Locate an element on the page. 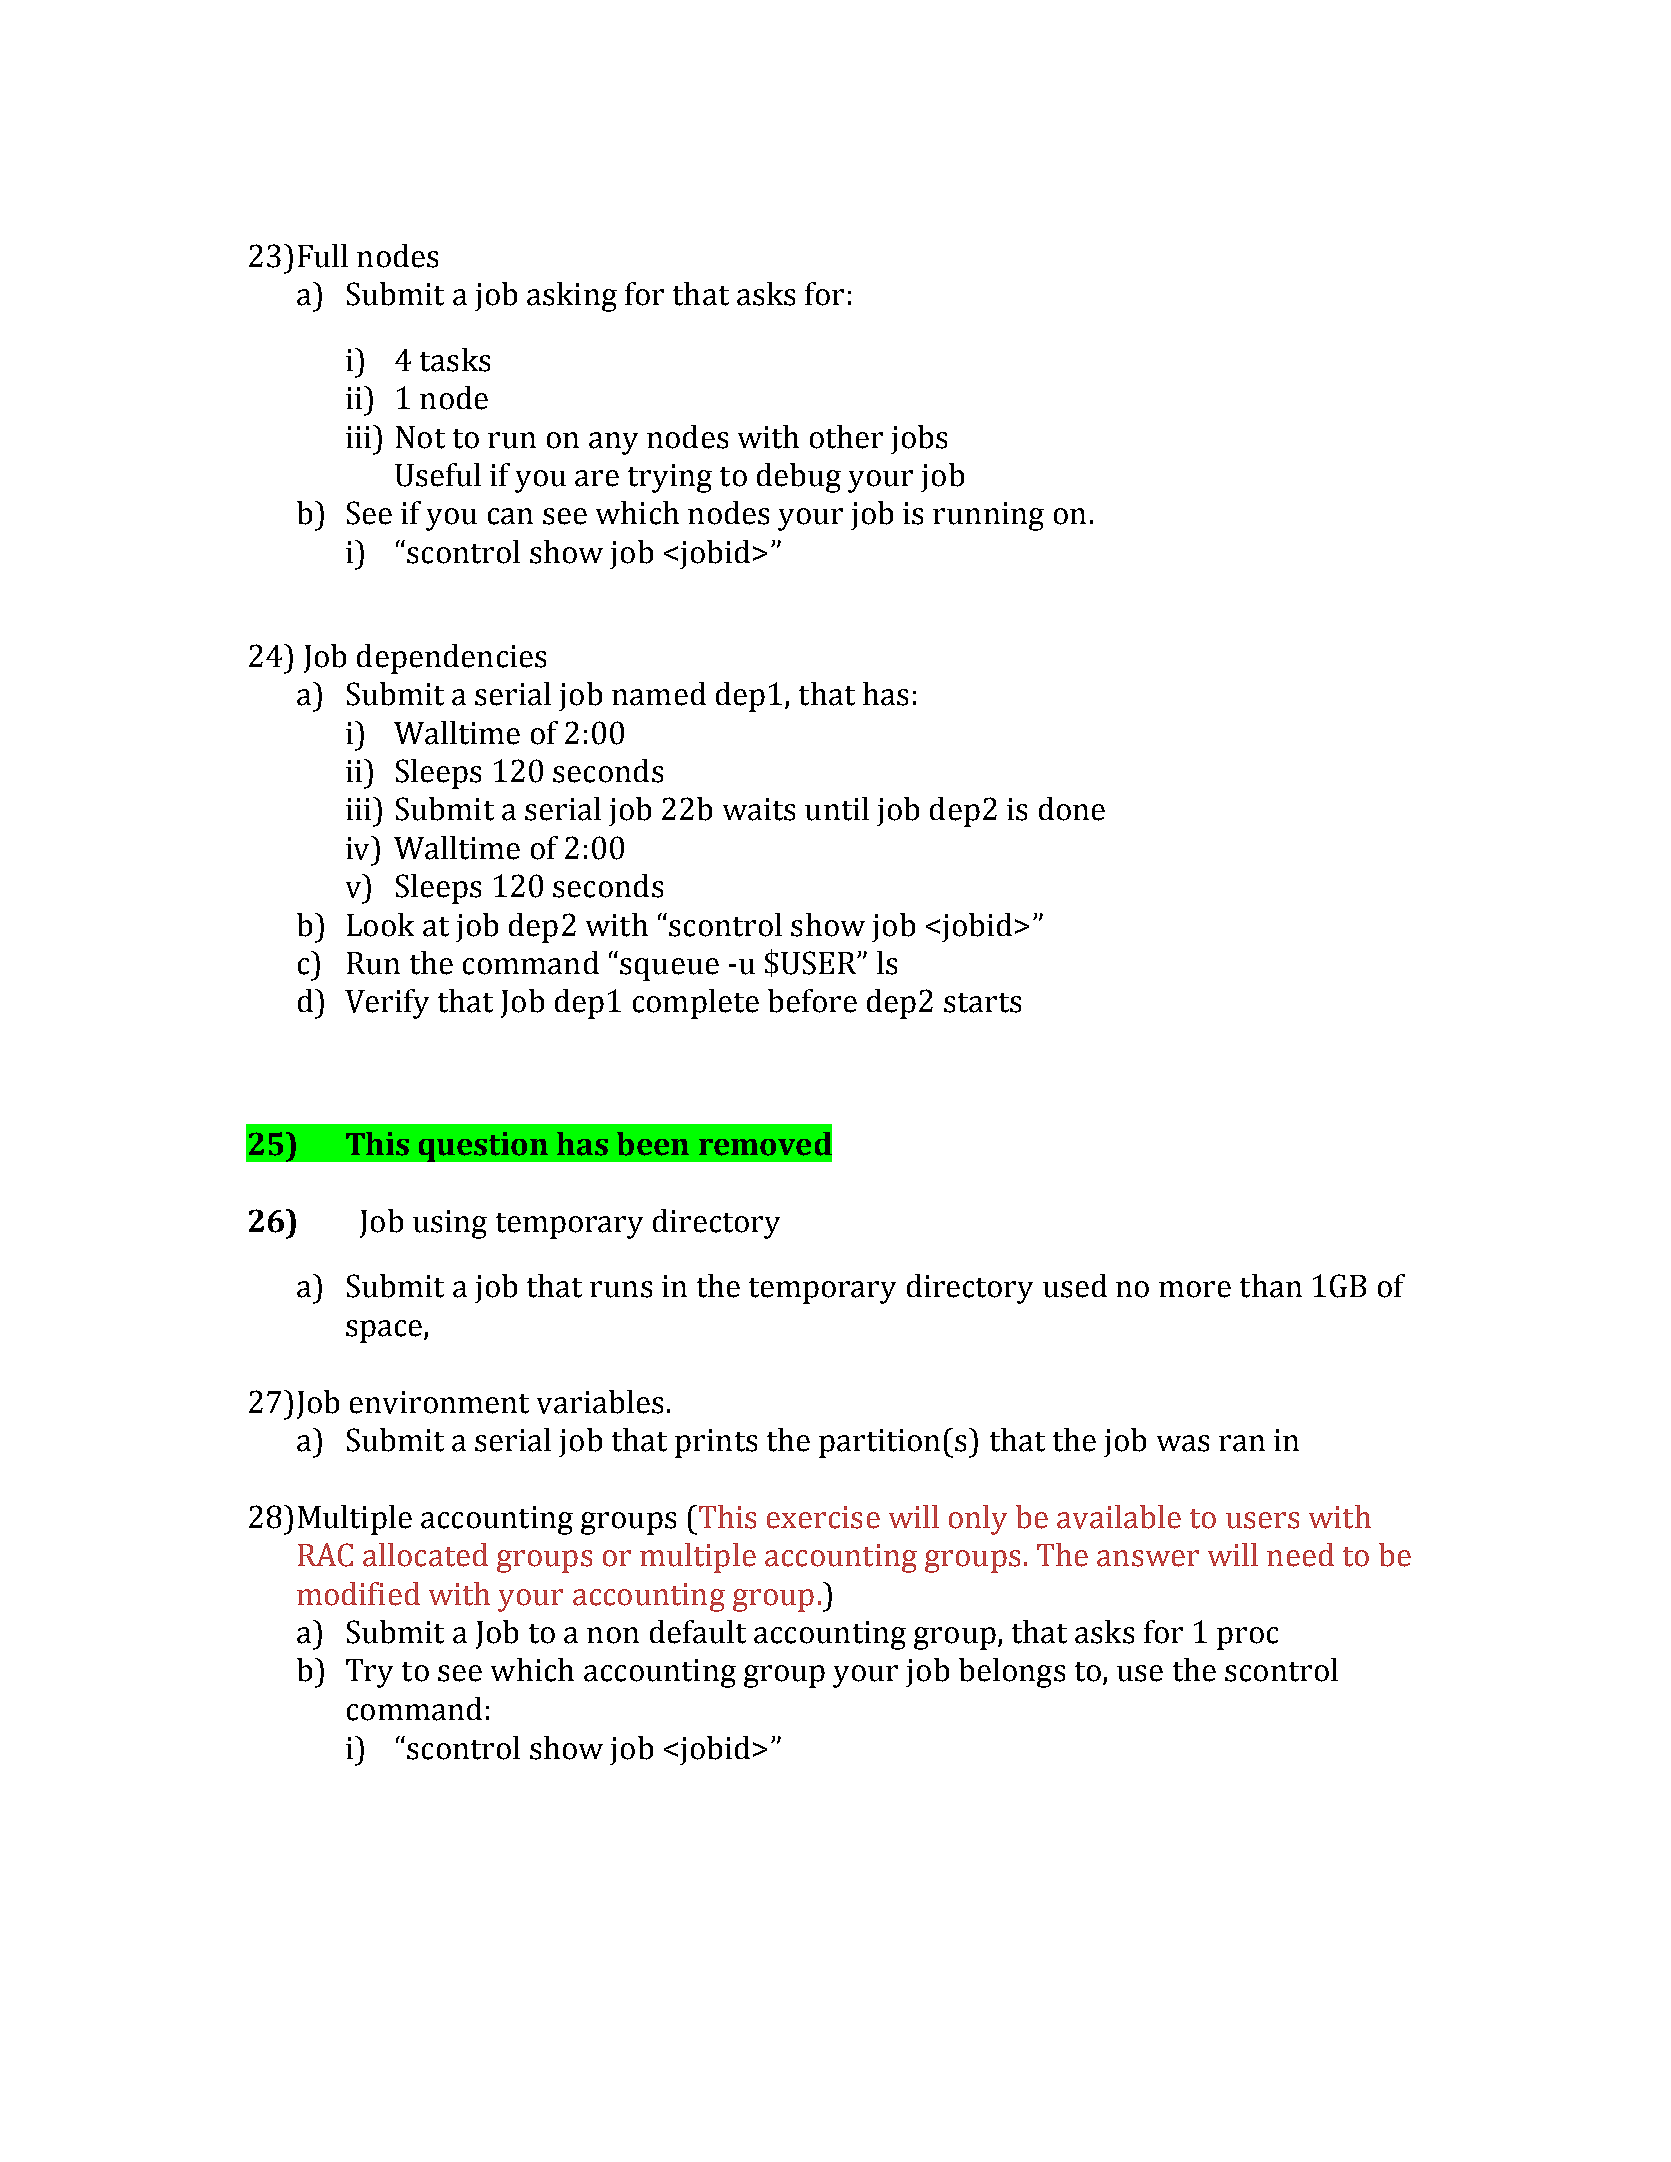 The image size is (1671, 2162). proc is located at coordinates (1247, 1638).
